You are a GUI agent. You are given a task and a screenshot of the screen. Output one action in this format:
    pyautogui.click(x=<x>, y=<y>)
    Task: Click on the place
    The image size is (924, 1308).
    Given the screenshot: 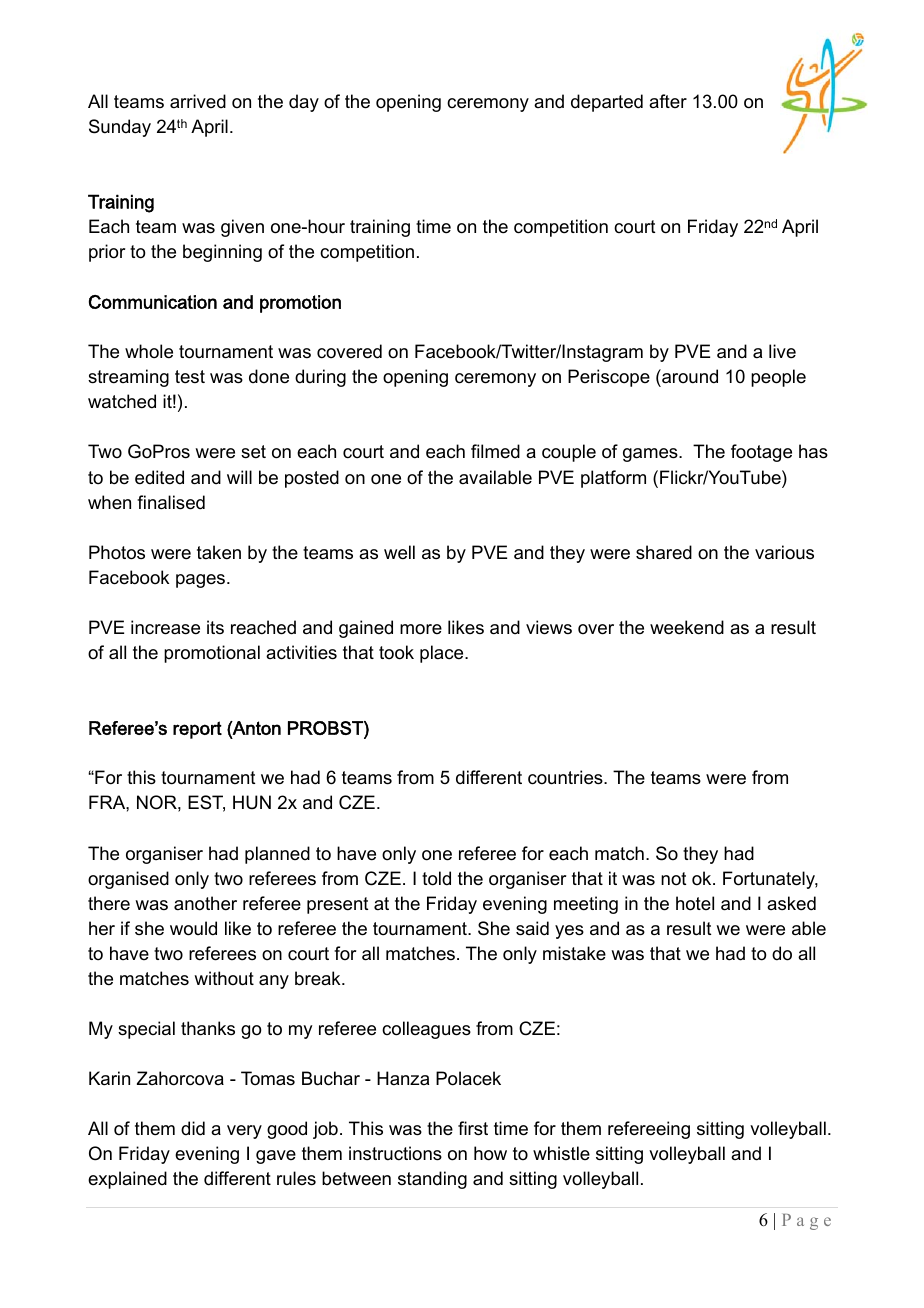 What is the action you would take?
    pyautogui.click(x=443, y=654)
